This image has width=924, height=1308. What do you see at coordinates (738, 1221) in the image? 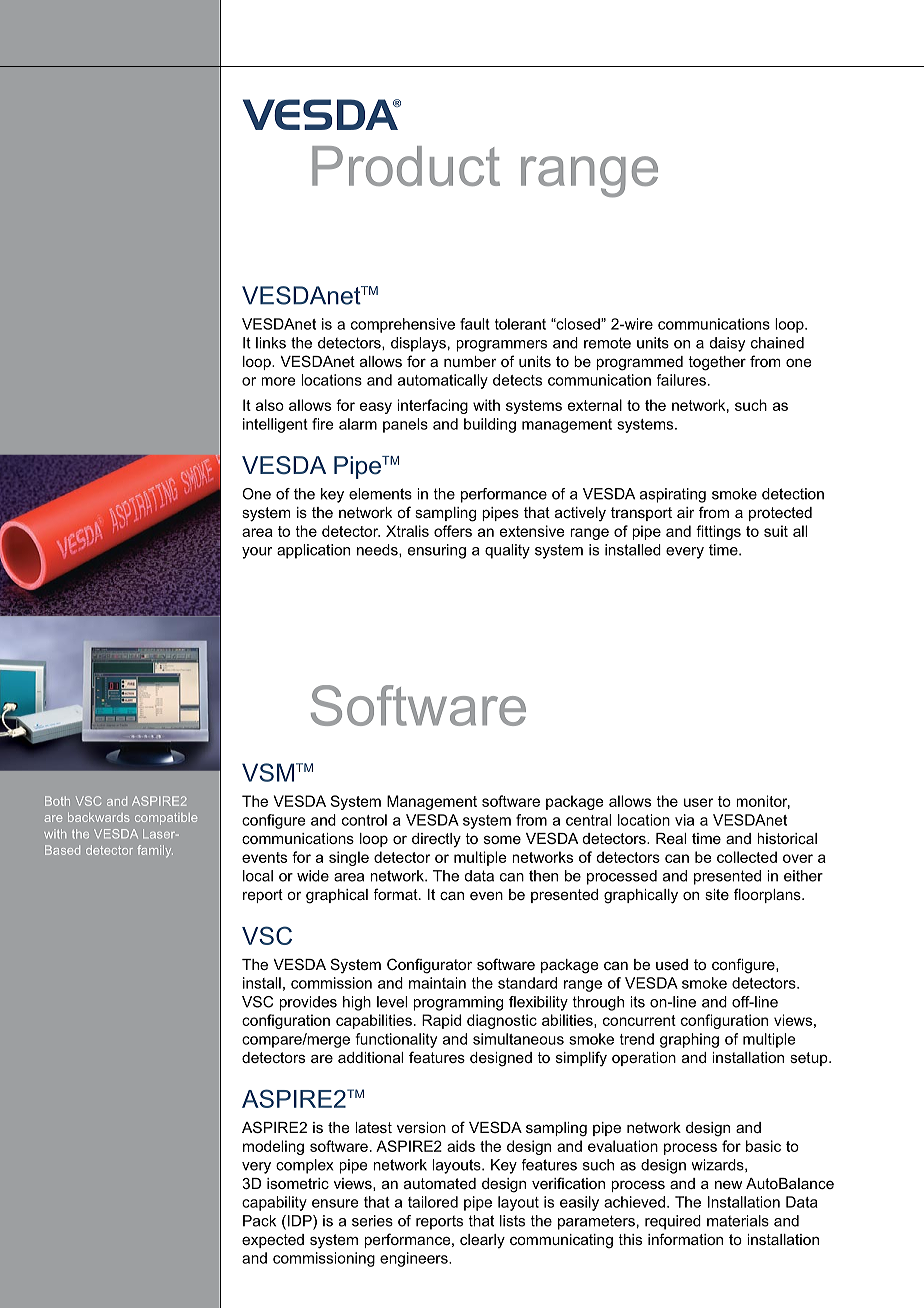
I see `materials` at bounding box center [738, 1221].
